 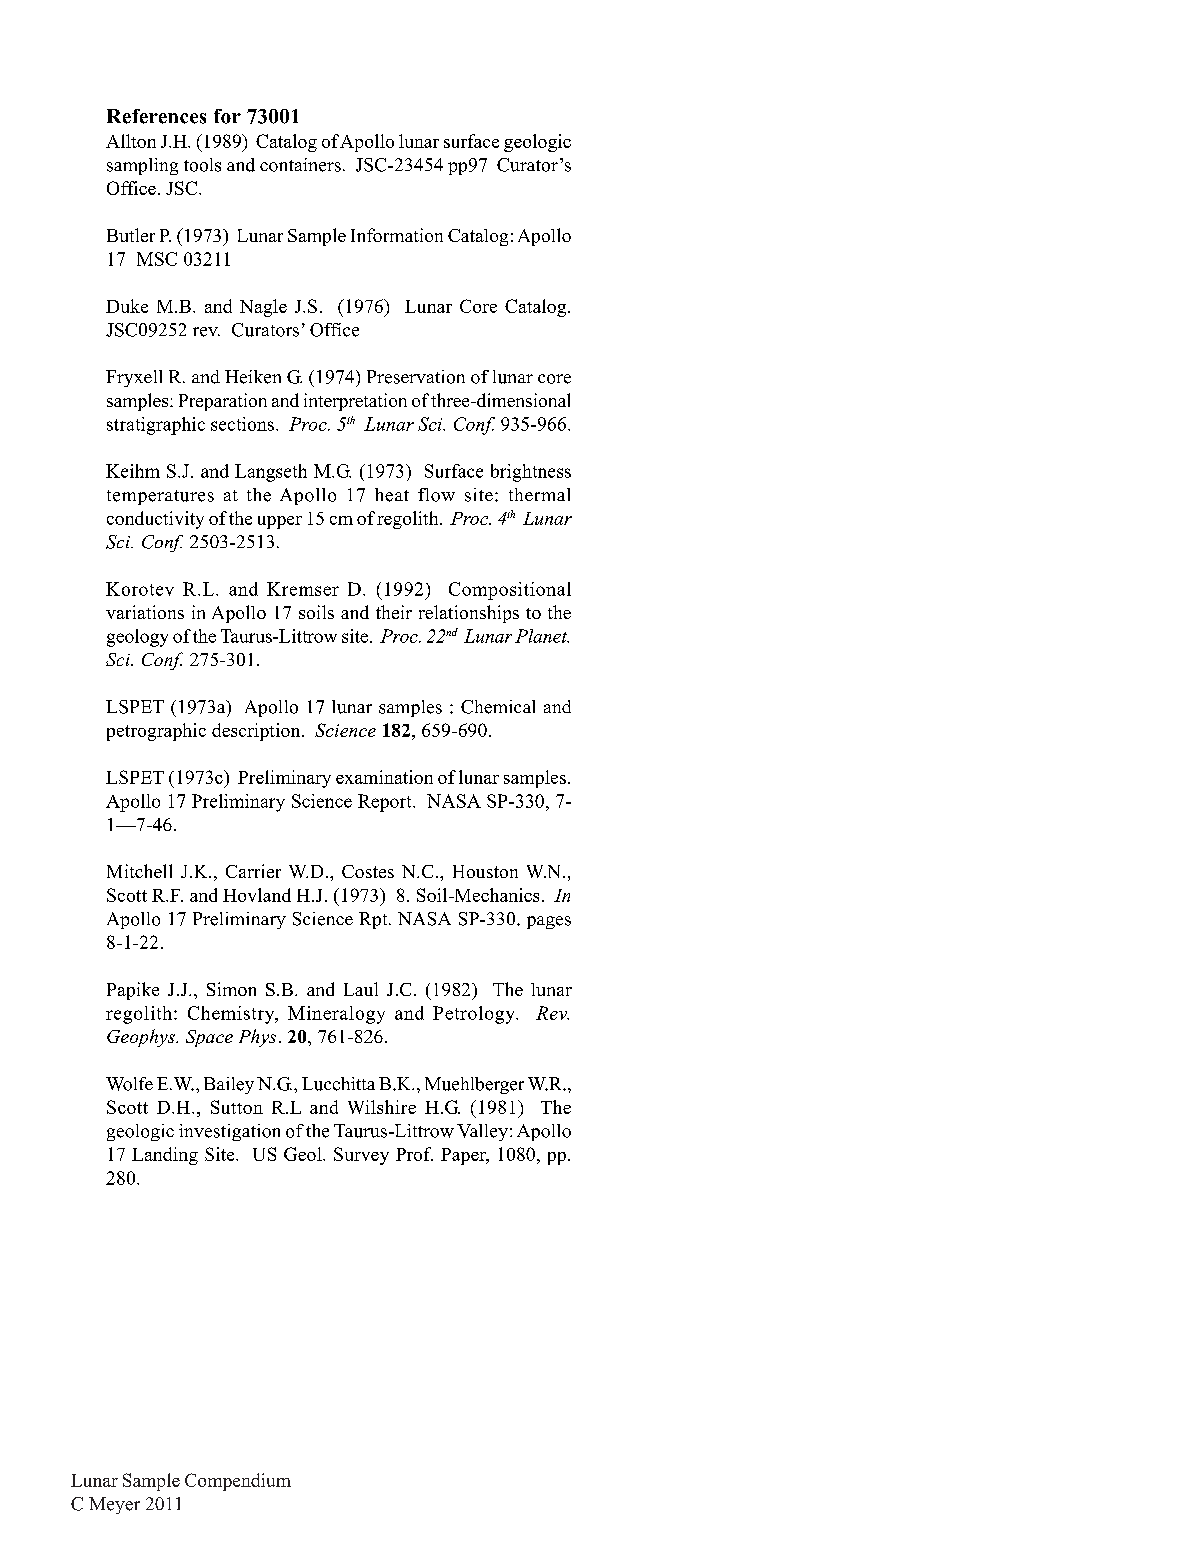 What do you see at coordinates (114, 1505) in the screenshot?
I see `Meyer` at bounding box center [114, 1505].
